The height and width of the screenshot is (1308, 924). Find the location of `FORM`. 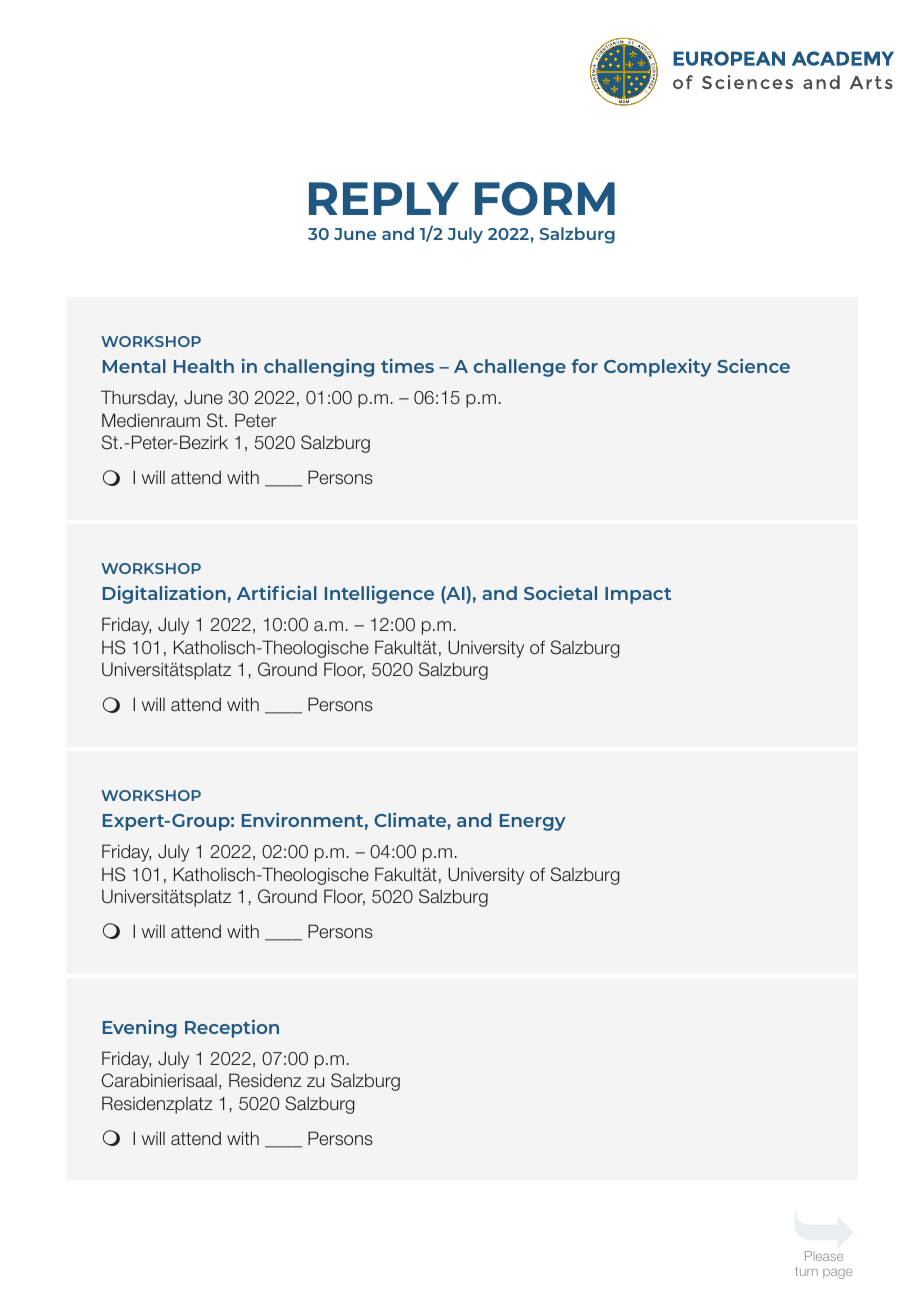

FORM is located at coordinates (545, 199).
